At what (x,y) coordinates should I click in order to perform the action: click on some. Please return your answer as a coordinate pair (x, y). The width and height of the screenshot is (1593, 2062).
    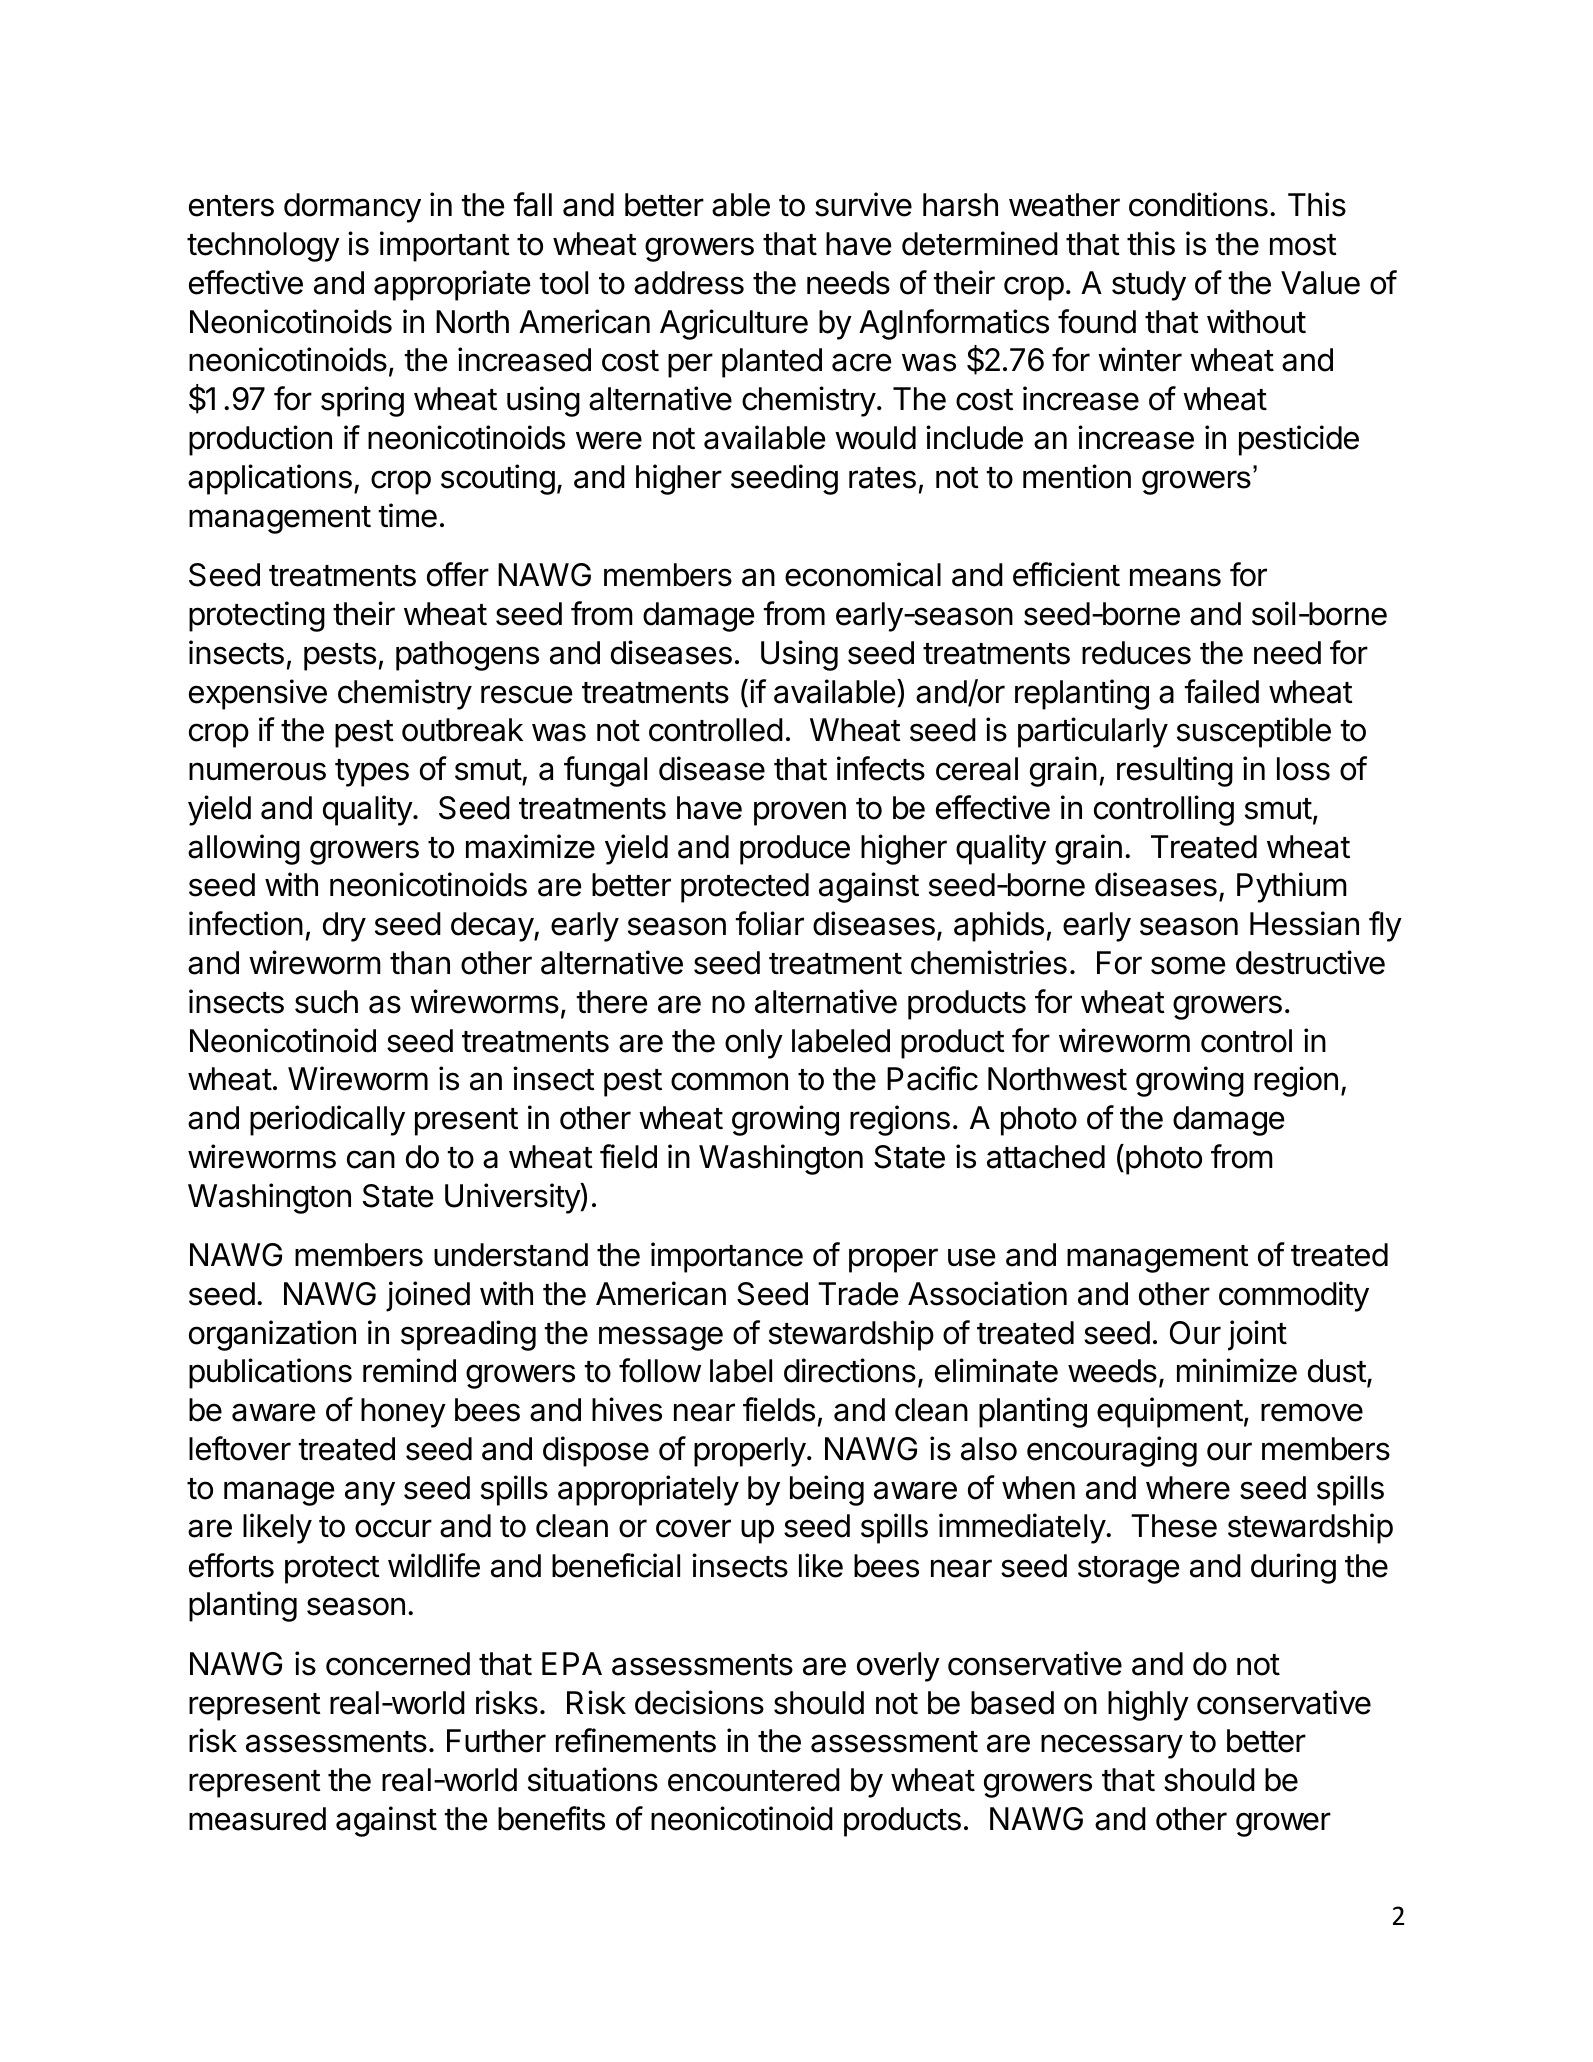
    Looking at the image, I should click on (1188, 965).
